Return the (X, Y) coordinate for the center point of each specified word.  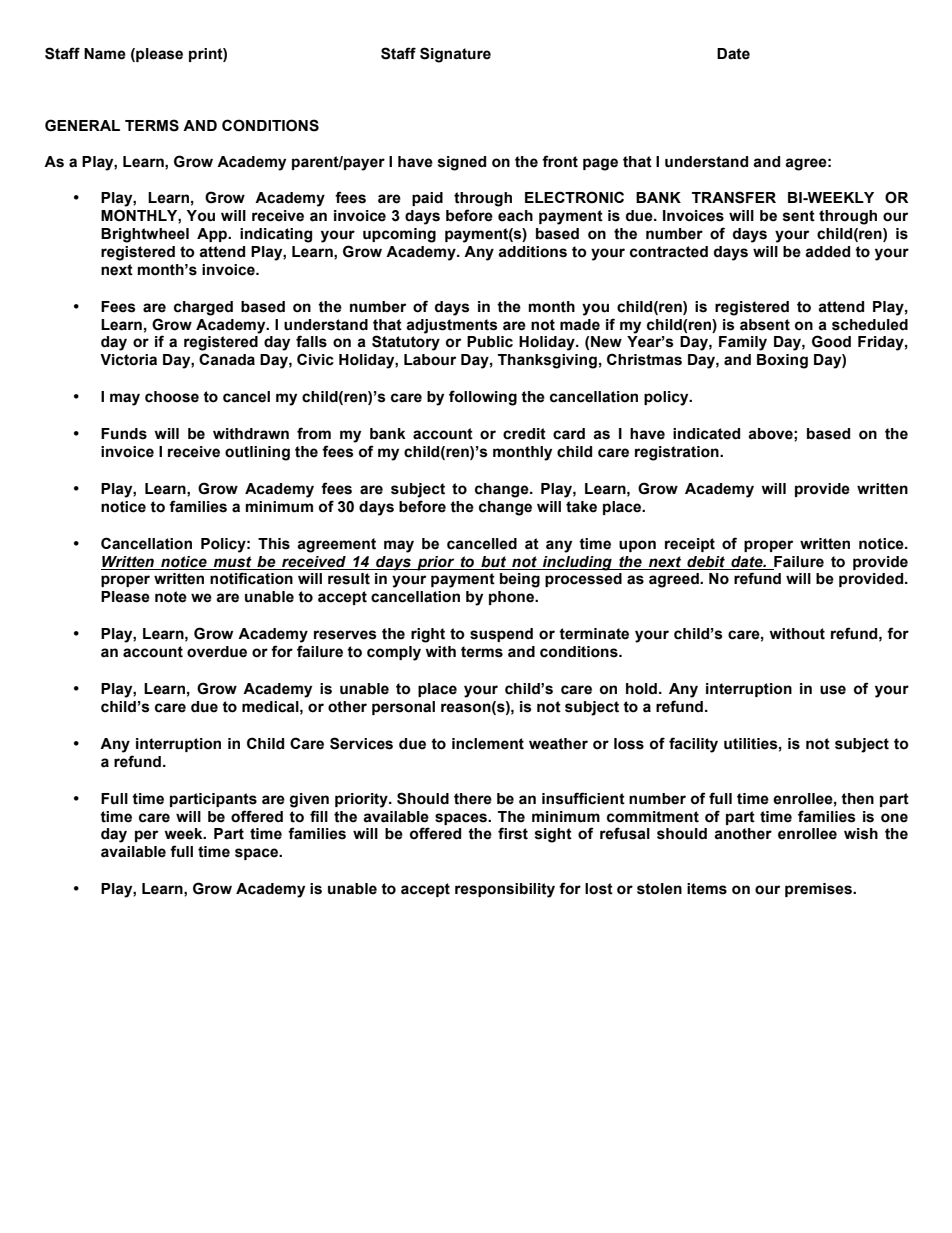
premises (819, 890)
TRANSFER (734, 197)
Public (490, 342)
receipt (690, 545)
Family (743, 343)
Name (105, 54)
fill (319, 816)
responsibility (505, 890)
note (171, 597)
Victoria (128, 360)
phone (512, 598)
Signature (455, 55)
